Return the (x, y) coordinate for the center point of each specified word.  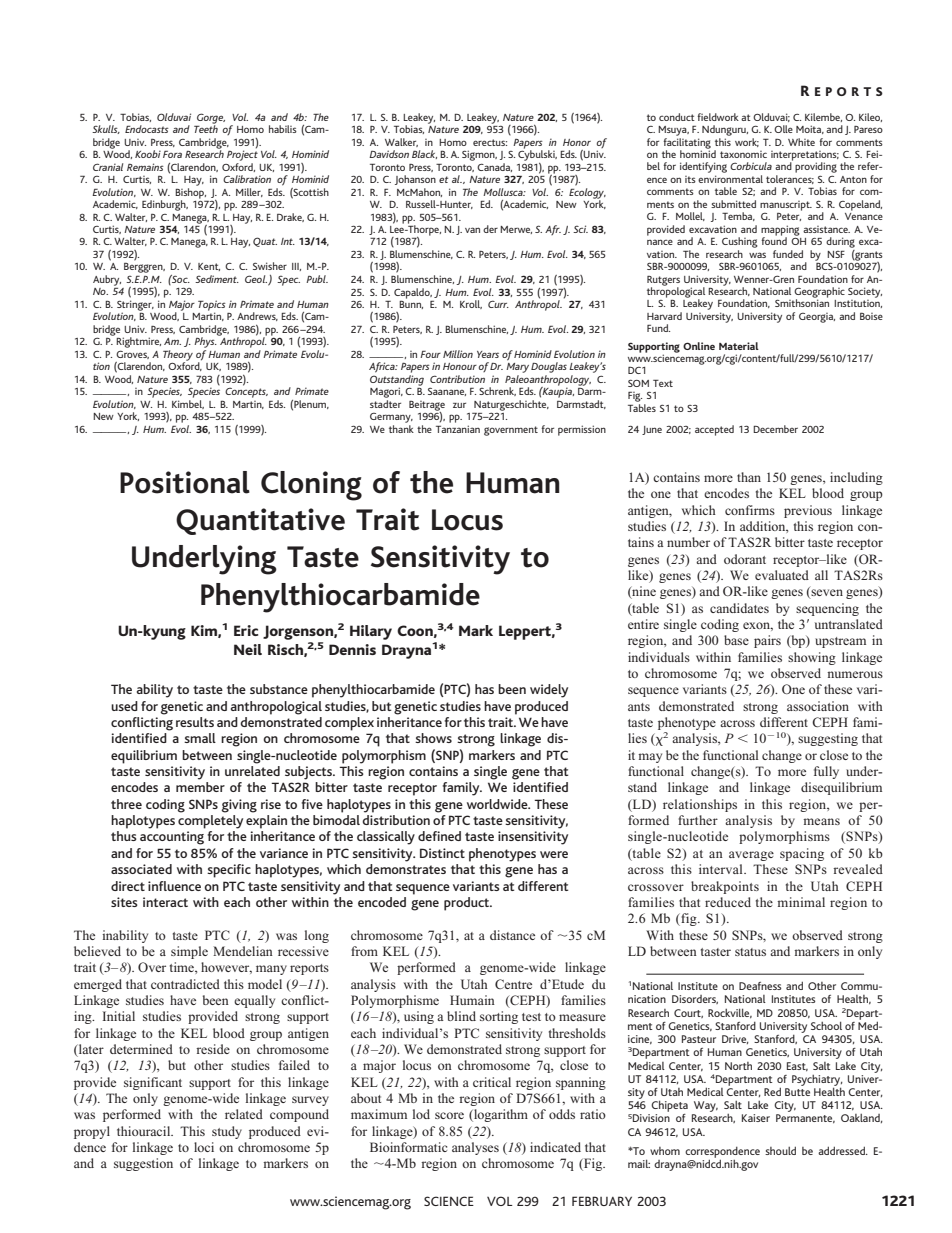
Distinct (442, 853)
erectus (490, 142)
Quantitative (260, 521)
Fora (172, 154)
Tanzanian (458, 429)
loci (204, 1147)
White (801, 142)
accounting (172, 838)
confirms (750, 510)
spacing (802, 854)
